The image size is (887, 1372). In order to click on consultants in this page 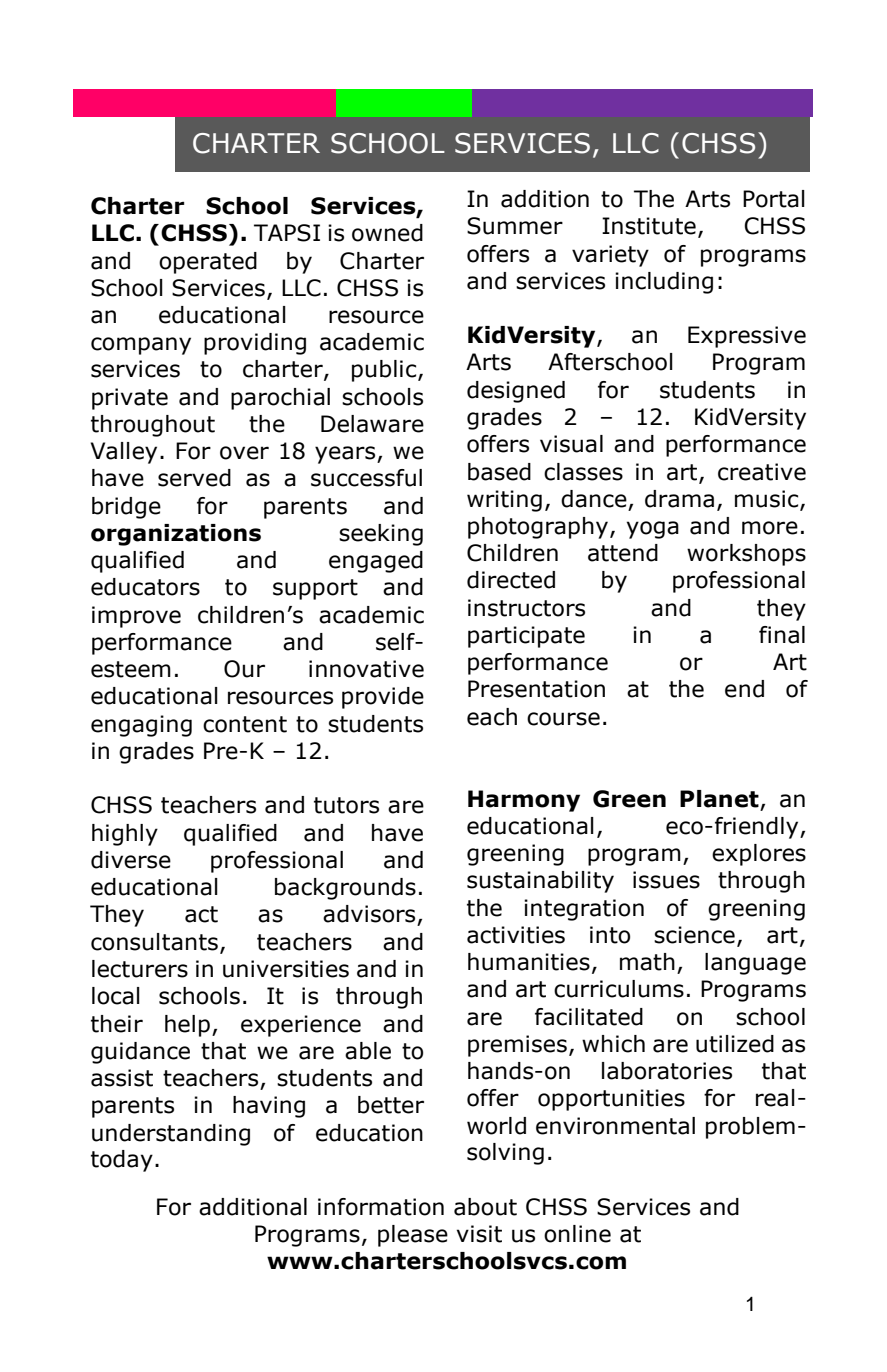, I will do `click(154, 942)`.
